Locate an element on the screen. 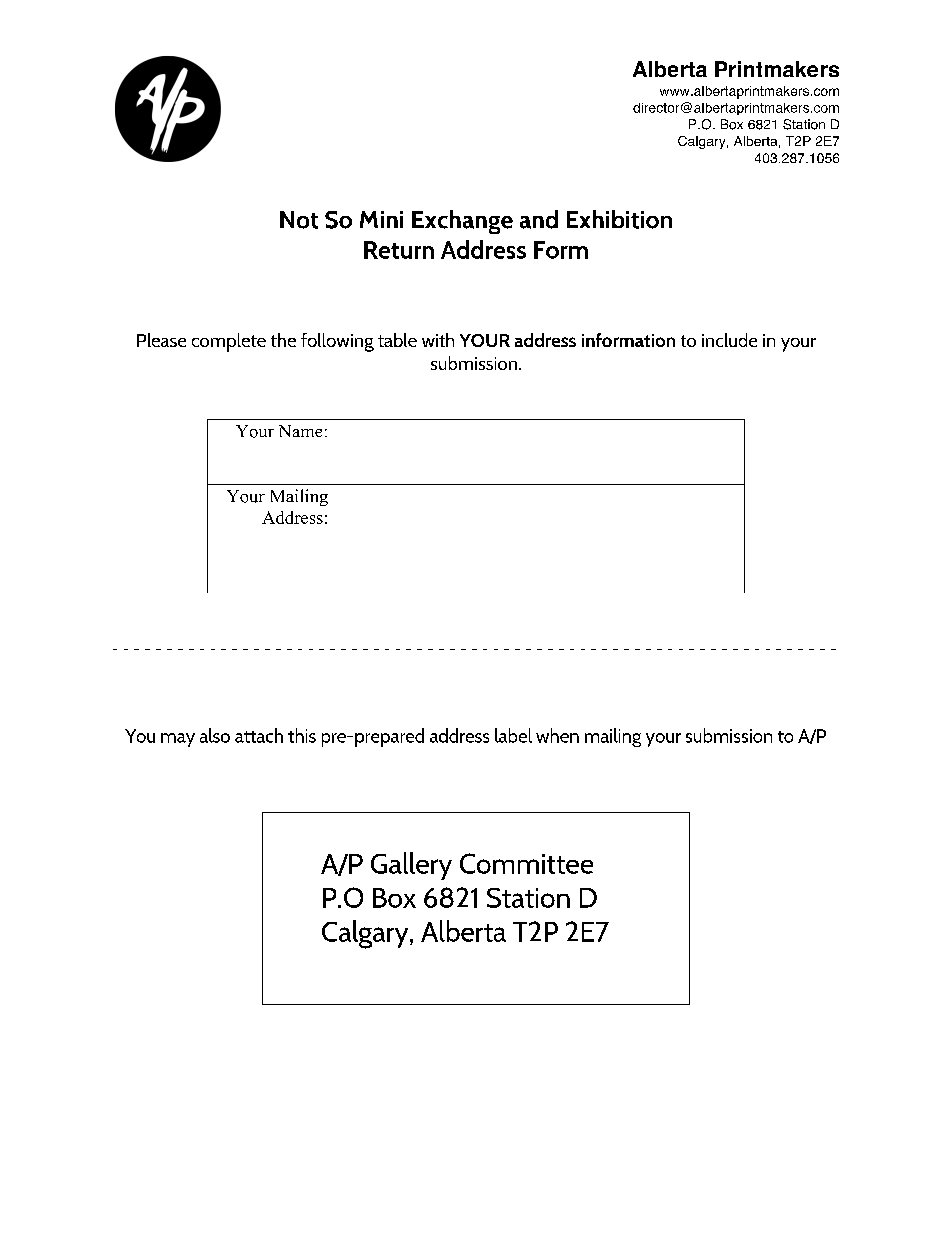 The width and height of the screenshot is (952, 1233). Committee is located at coordinates (526, 863).
